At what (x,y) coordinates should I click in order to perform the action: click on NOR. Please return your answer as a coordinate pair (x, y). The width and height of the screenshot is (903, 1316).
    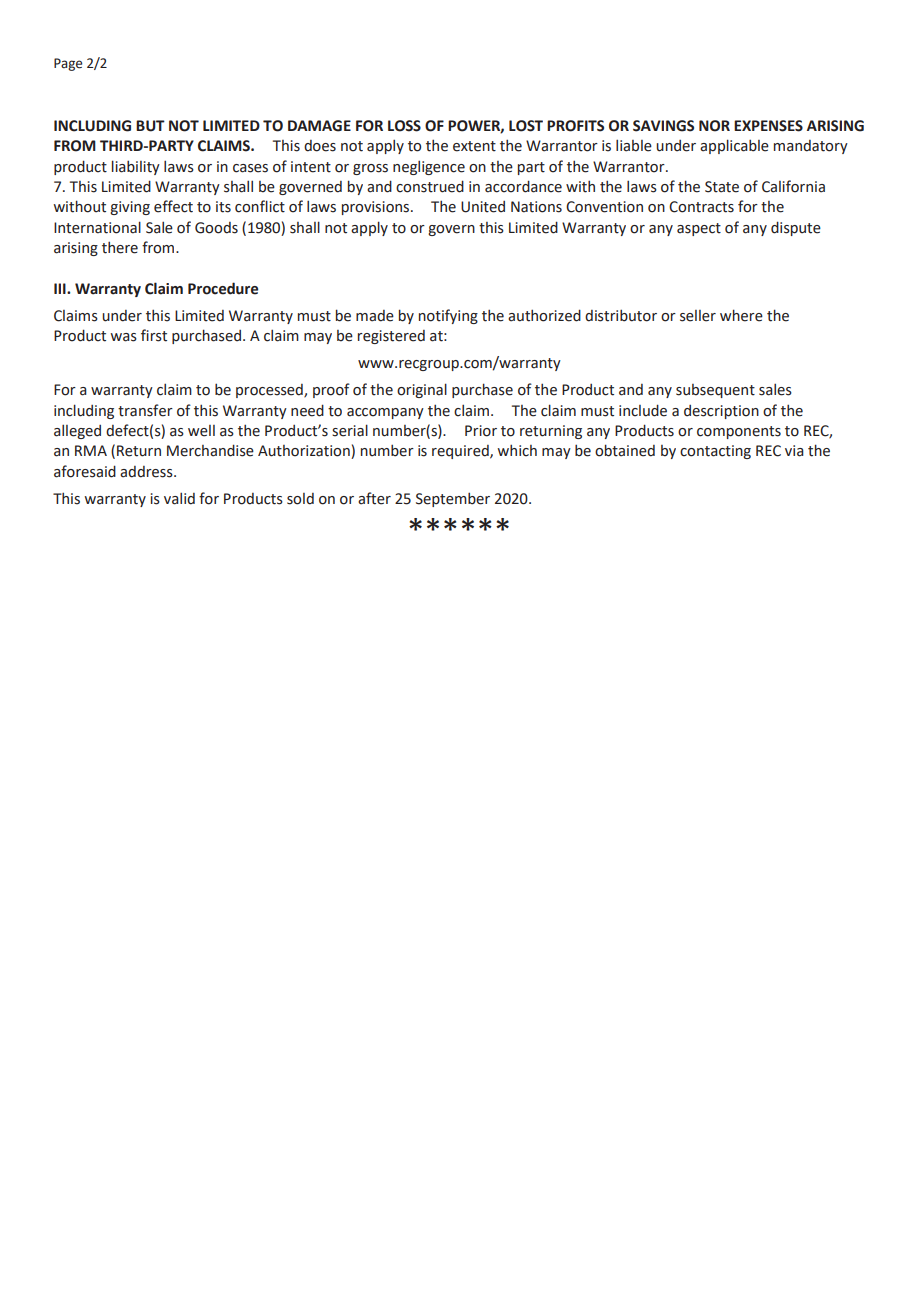
    Looking at the image, I should click on (714, 126).
